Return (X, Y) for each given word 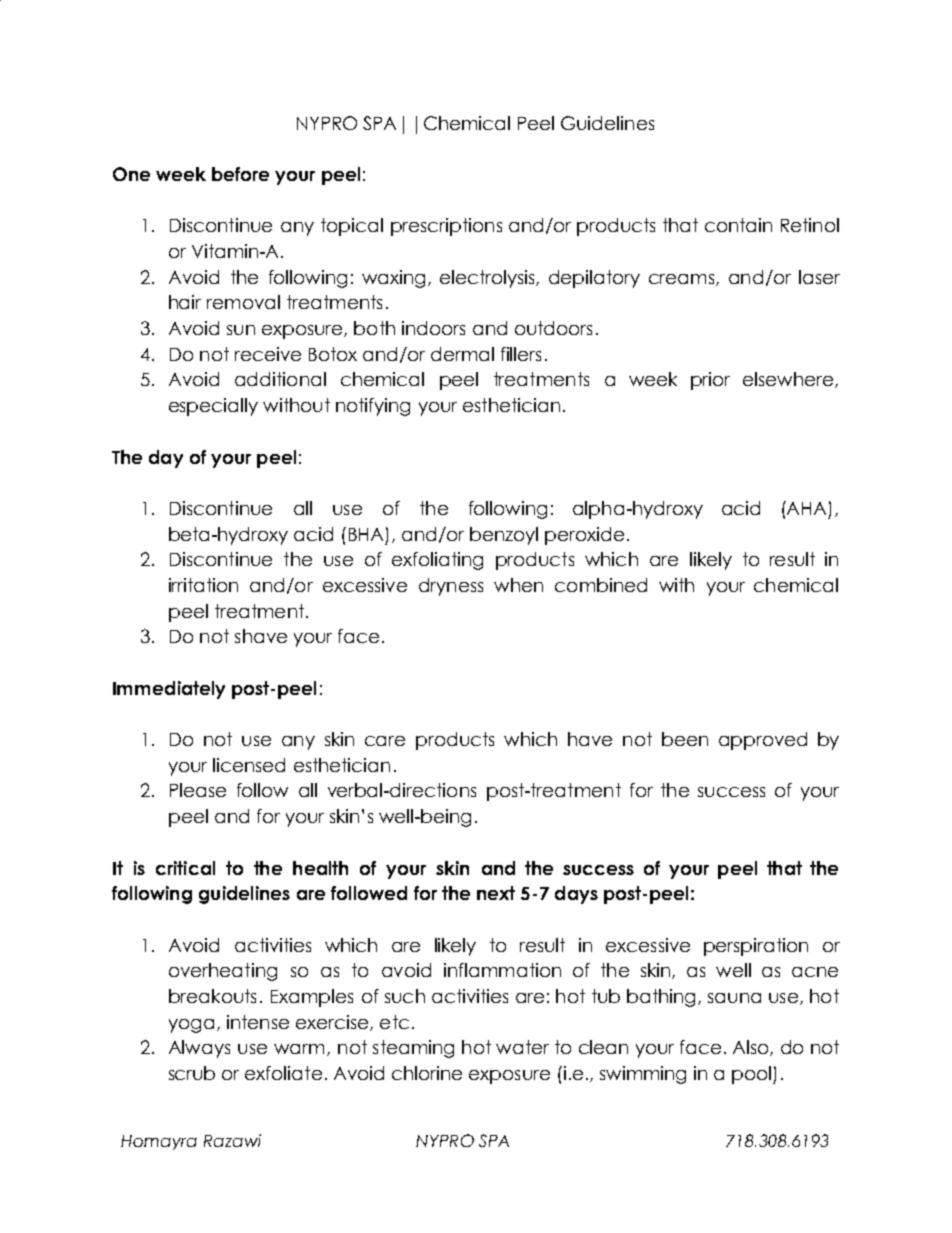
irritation (203, 585)
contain (738, 225)
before (240, 174)
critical (185, 868)
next (496, 893)
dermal (462, 354)
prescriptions (446, 227)
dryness (451, 587)
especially (213, 407)
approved (763, 741)
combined (601, 585)
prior (710, 381)
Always (199, 1049)
